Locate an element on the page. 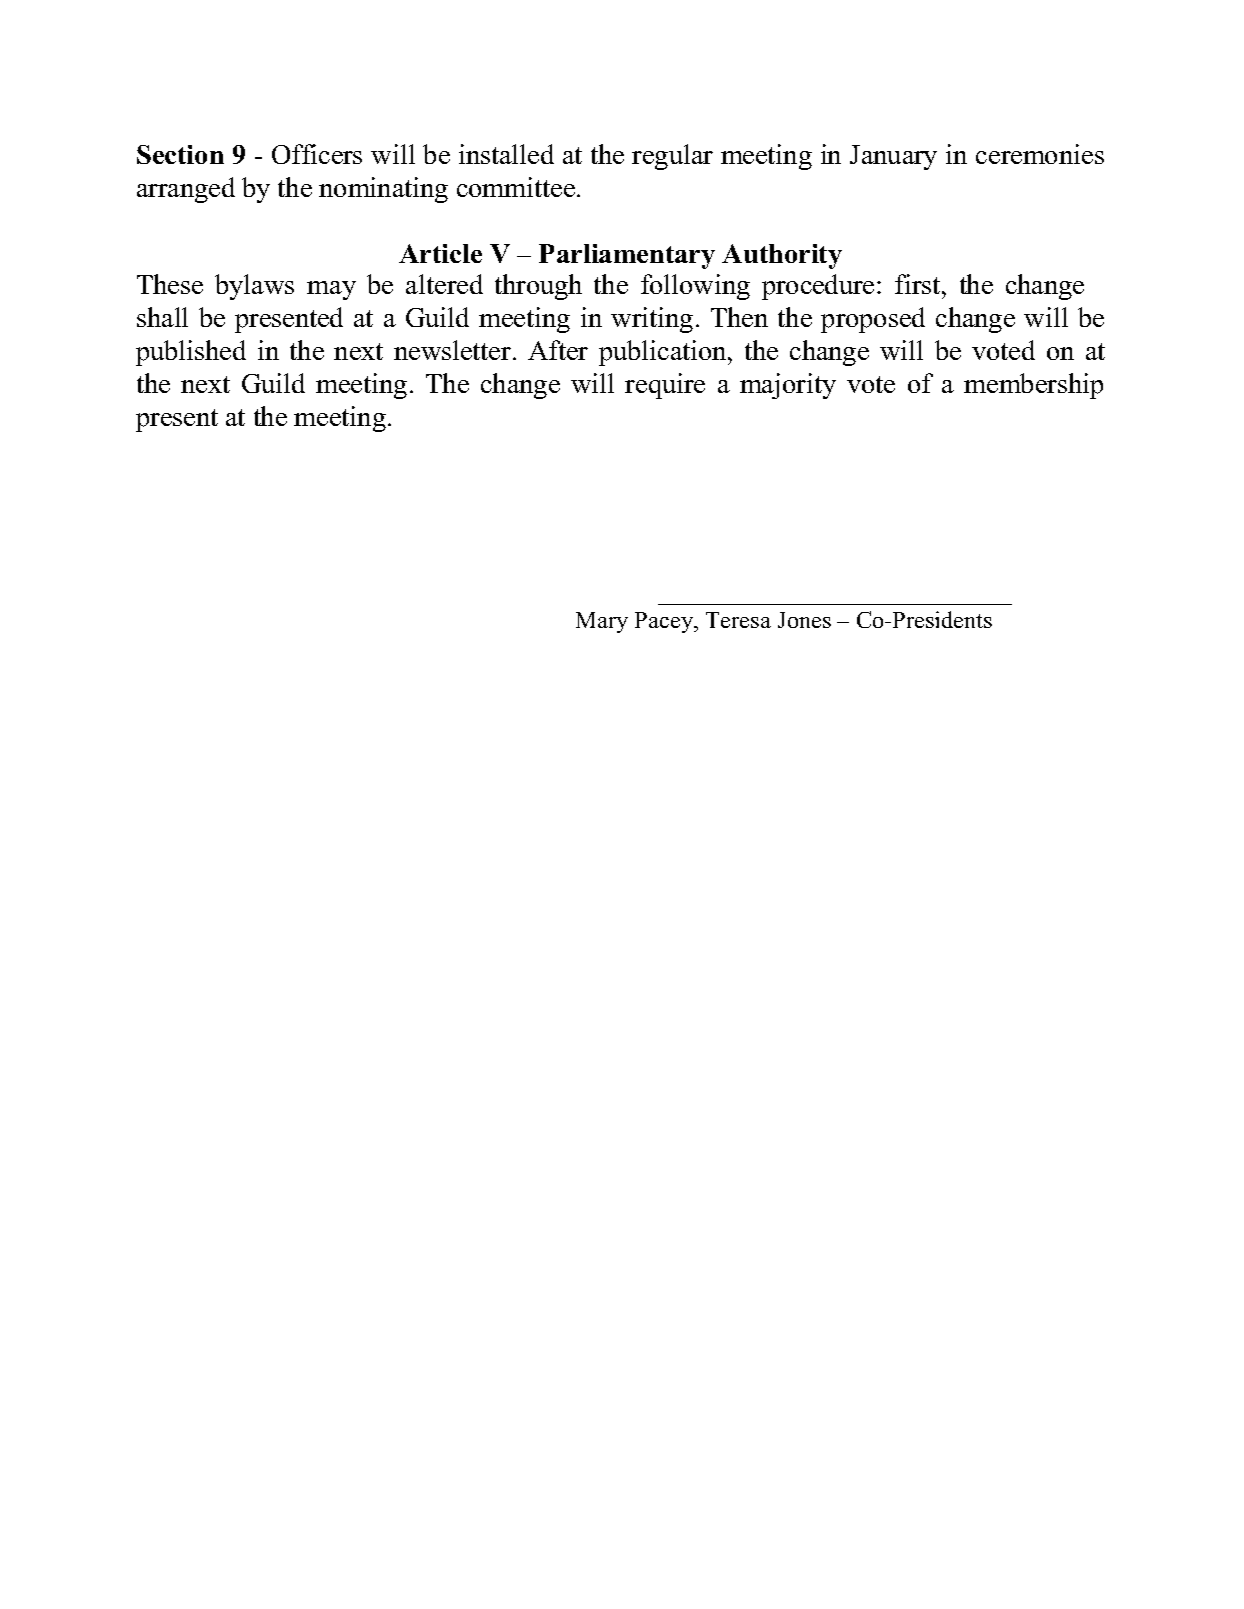  first is located at coordinates (919, 284).
